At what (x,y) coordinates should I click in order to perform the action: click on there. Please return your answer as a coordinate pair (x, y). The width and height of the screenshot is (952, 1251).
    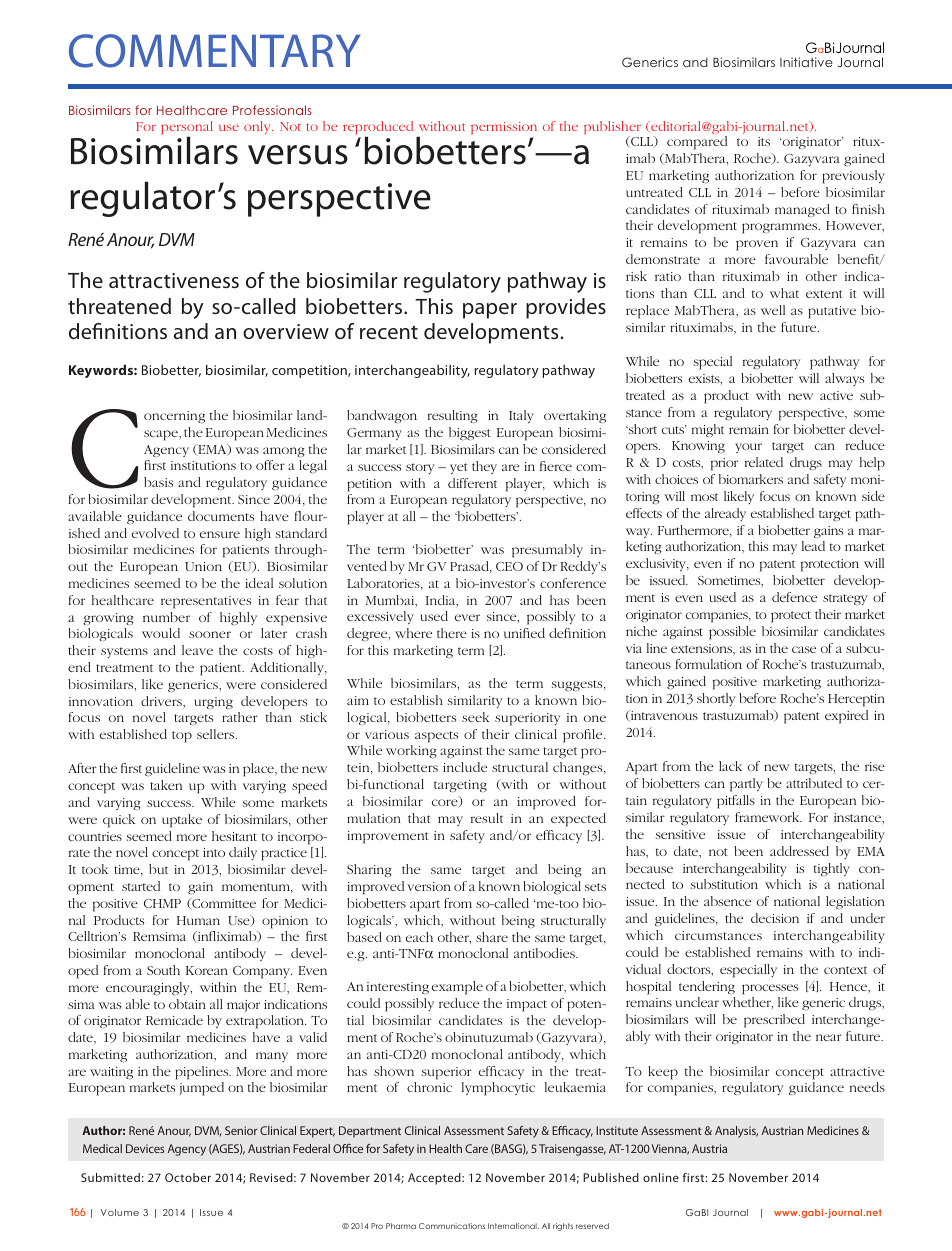
    Looking at the image, I should click on (452, 633).
